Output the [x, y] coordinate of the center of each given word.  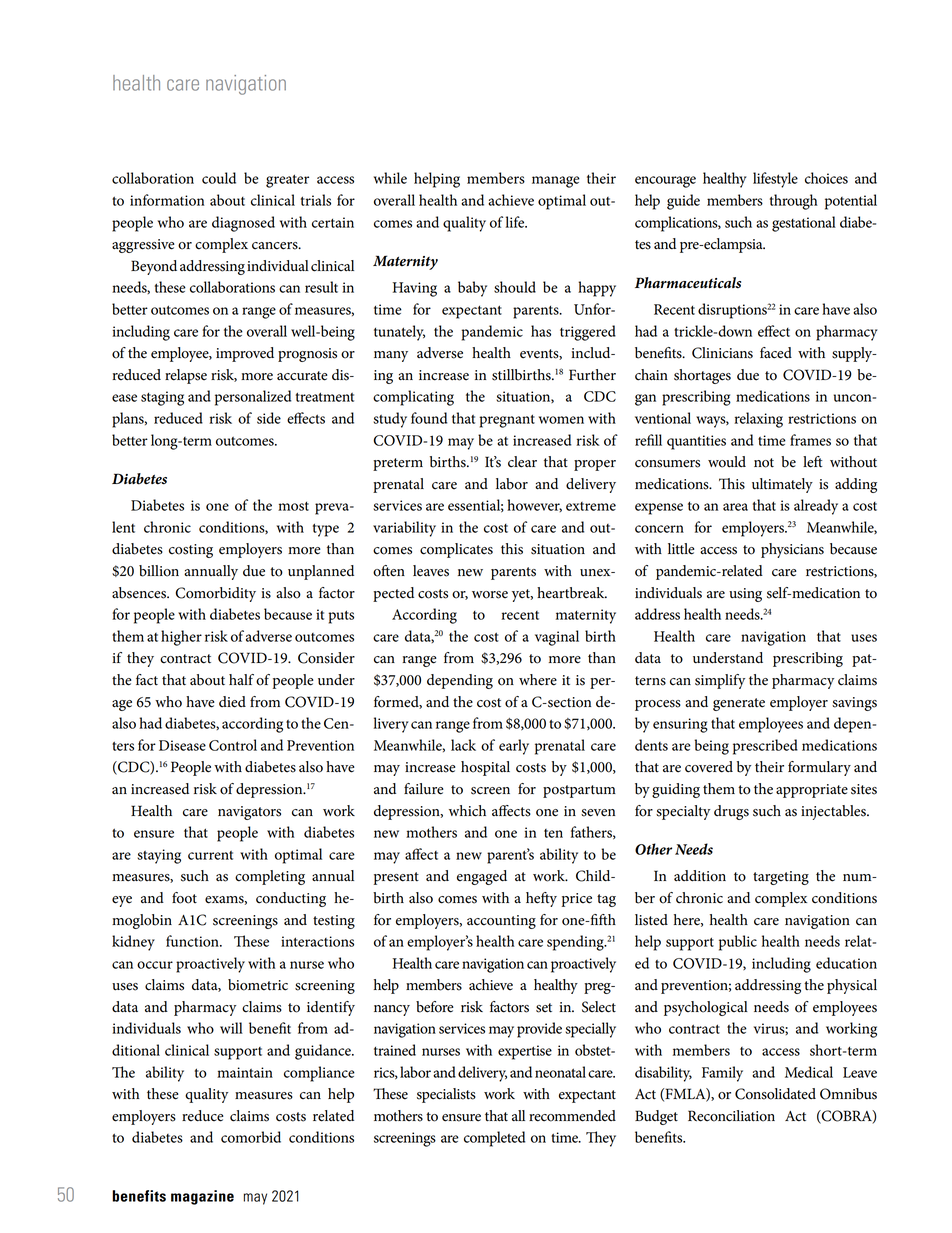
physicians [792, 550]
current [210, 855]
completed [494, 1139]
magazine [202, 1197]
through [794, 202]
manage [556, 182]
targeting [781, 878]
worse [490, 595]
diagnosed [243, 224]
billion [159, 571]
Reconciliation [731, 1116]
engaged [482, 877]
